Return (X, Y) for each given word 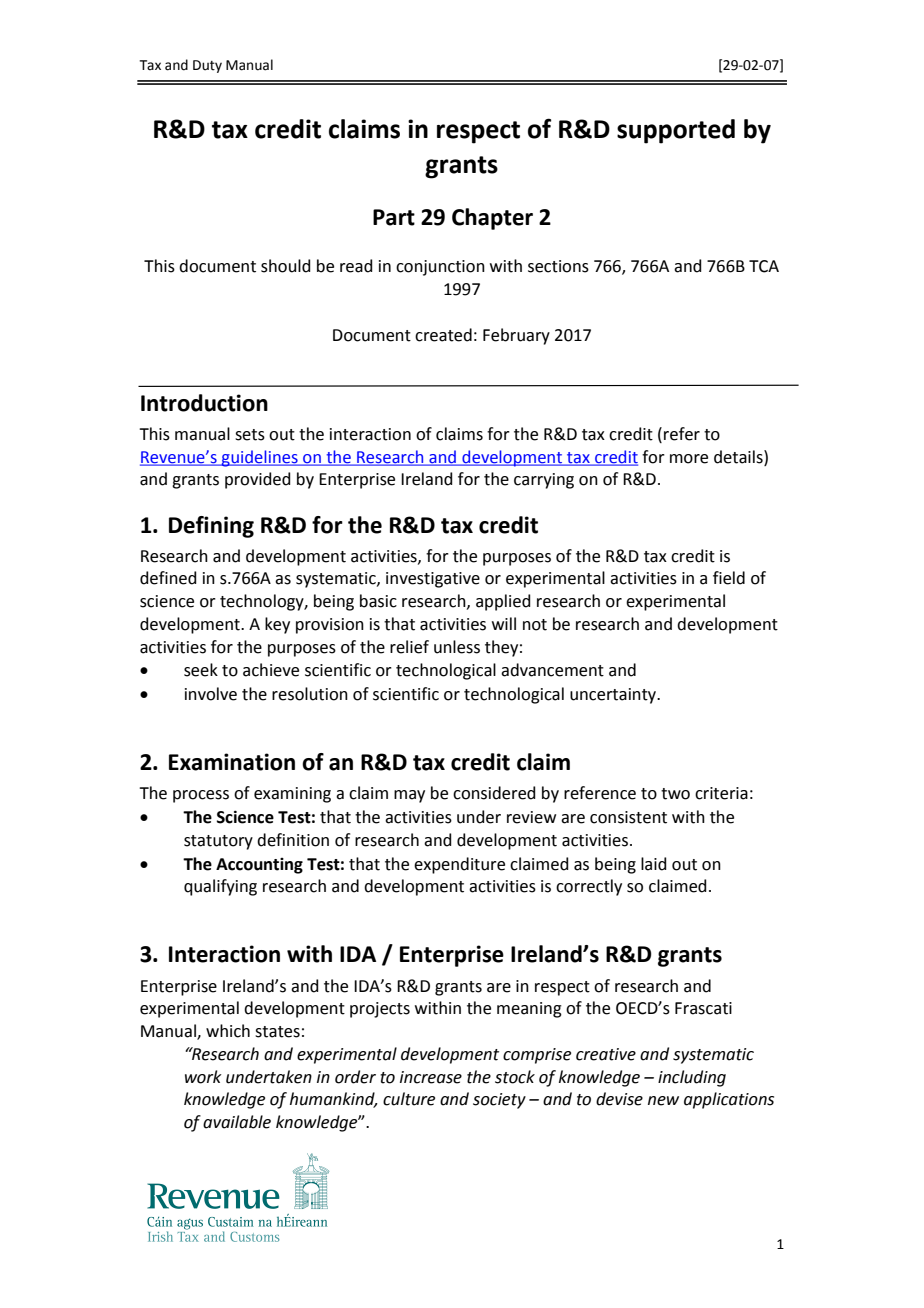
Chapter (492, 219)
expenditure (459, 865)
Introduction (204, 403)
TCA (764, 266)
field (729, 578)
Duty (207, 66)
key (277, 625)
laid (654, 864)
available (237, 1122)
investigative (433, 580)
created (443, 335)
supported (676, 131)
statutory (218, 842)
